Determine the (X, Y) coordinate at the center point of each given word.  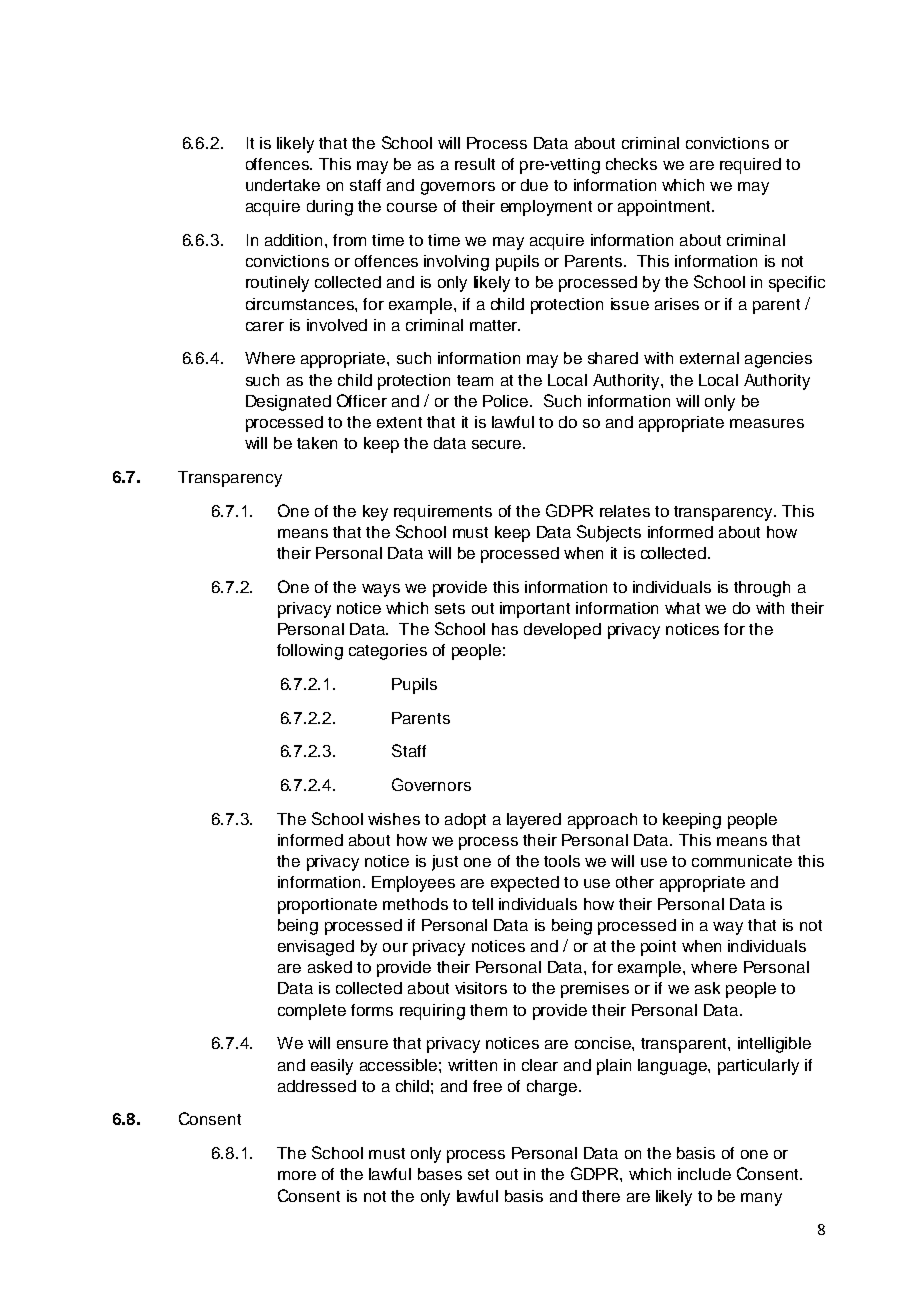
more (297, 1175)
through (762, 589)
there (601, 1196)
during (330, 208)
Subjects (609, 533)
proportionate (327, 906)
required (750, 166)
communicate (742, 861)
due (534, 185)
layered (534, 821)
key (375, 513)
